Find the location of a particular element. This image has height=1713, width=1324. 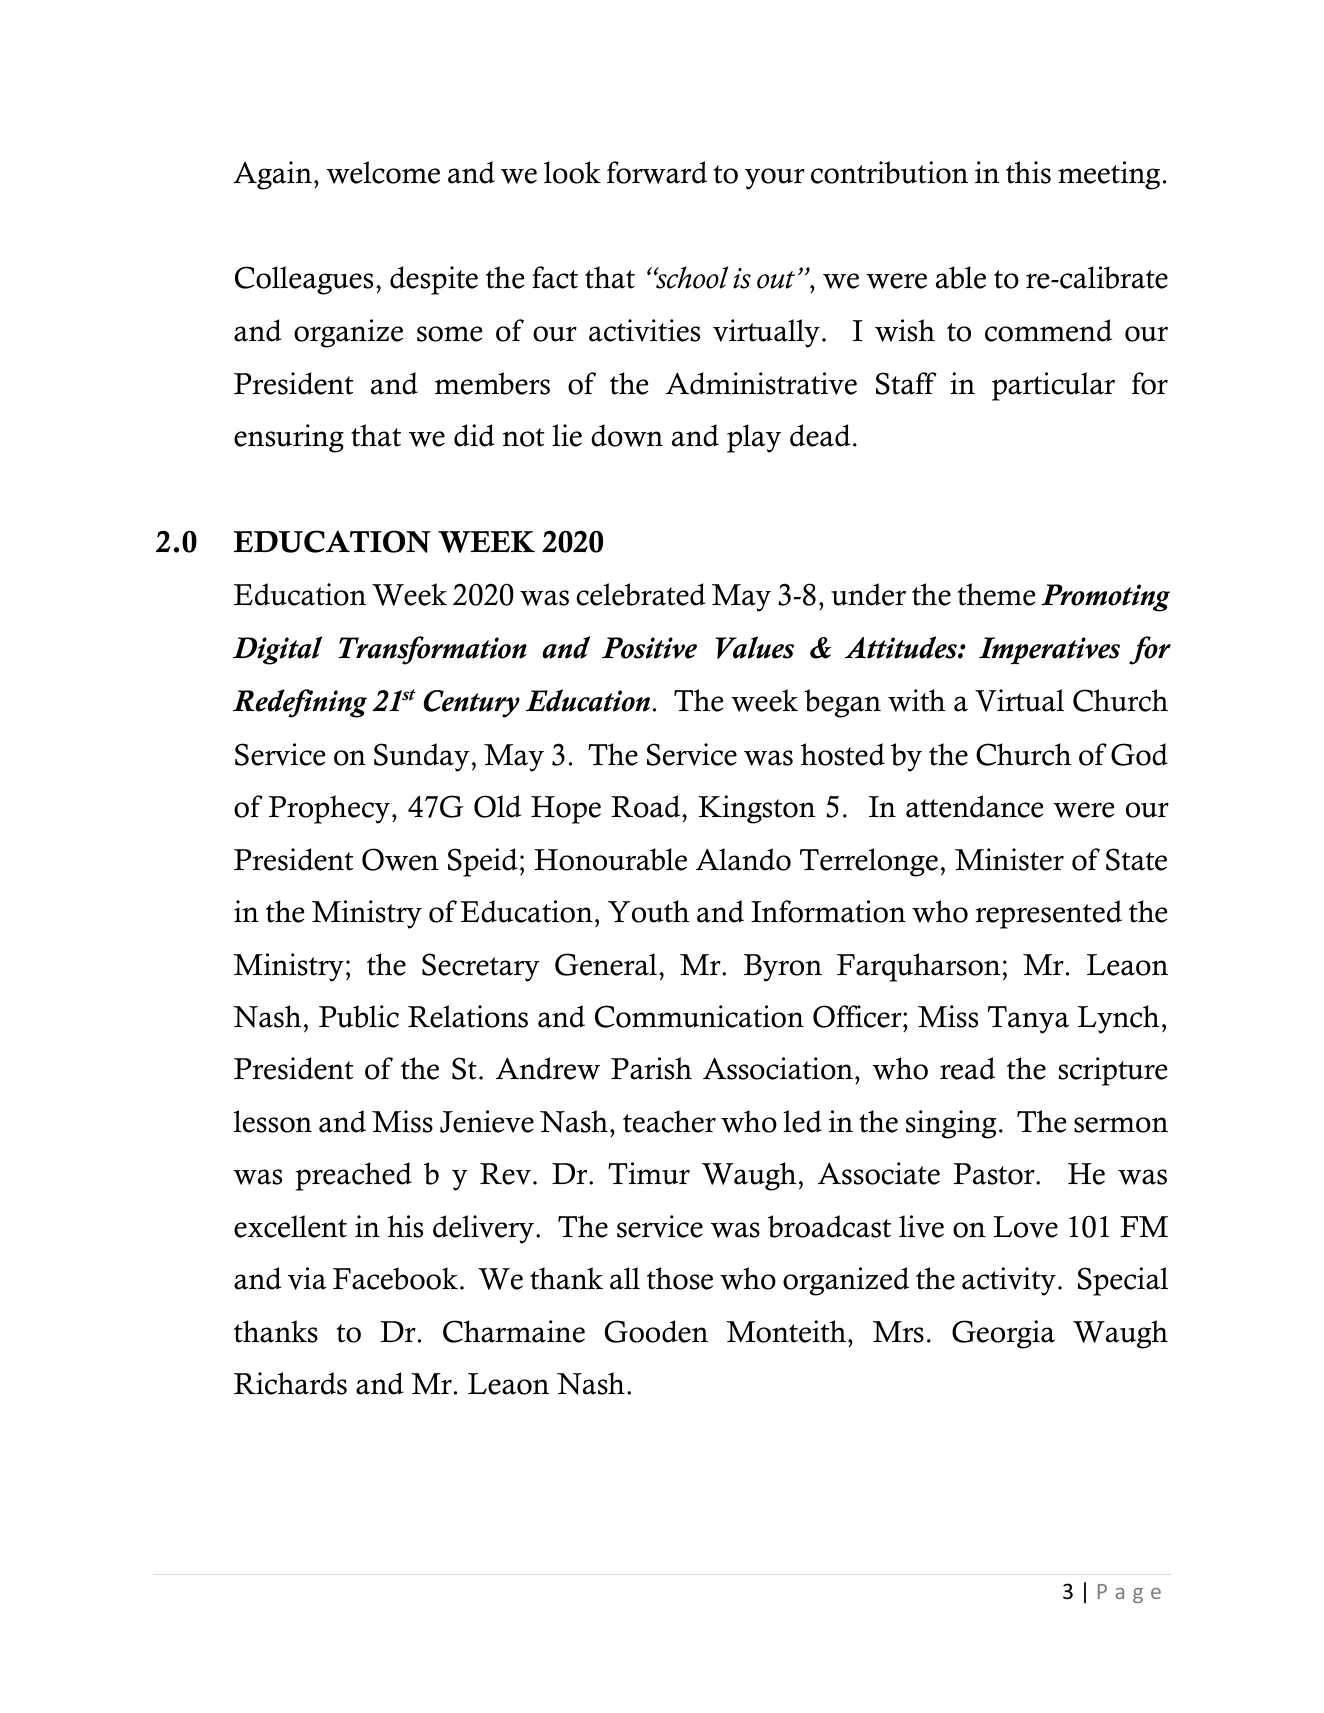

Communication is located at coordinates (699, 1016).
